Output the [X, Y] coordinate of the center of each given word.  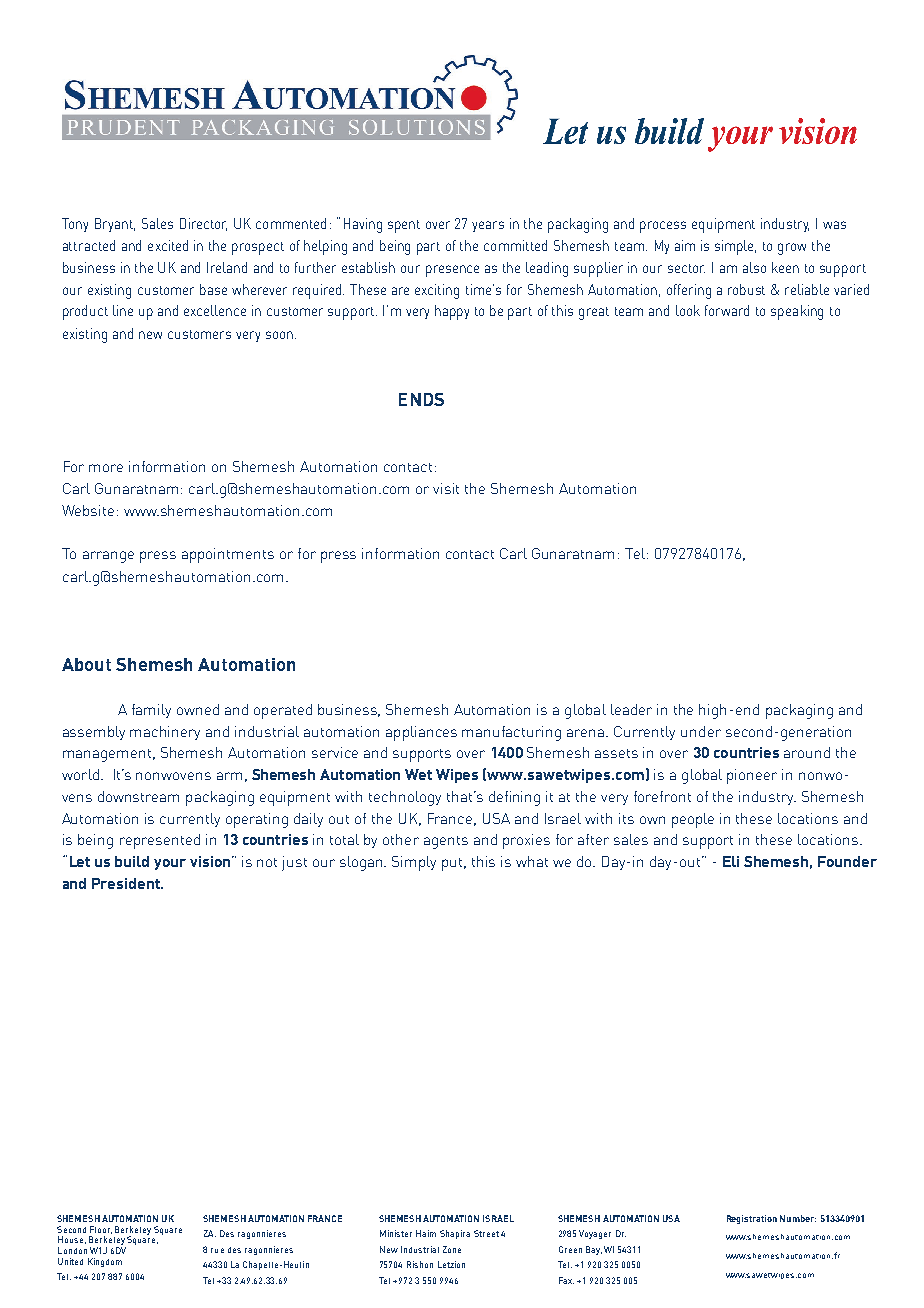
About [86, 664]
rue [217, 1250]
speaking [797, 312]
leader [631, 709]
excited [168, 245]
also [754, 267]
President [127, 883]
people [693, 820]
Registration [752, 1219]
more [106, 468]
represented [160, 841]
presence [452, 271]
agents [446, 842]
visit [446, 488]
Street [486, 1233]
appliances [421, 733]
